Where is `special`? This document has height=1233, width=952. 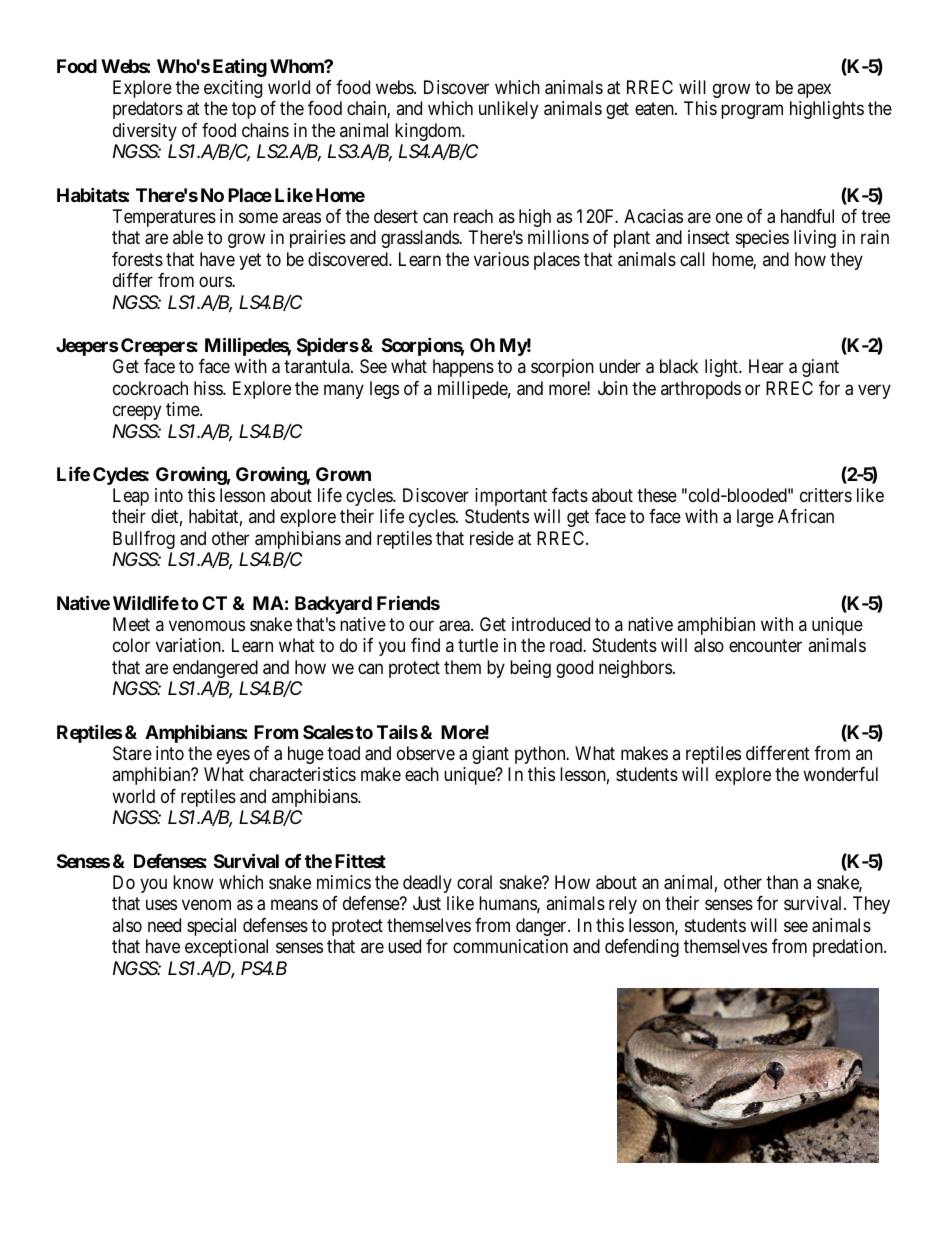
special is located at coordinates (211, 927).
